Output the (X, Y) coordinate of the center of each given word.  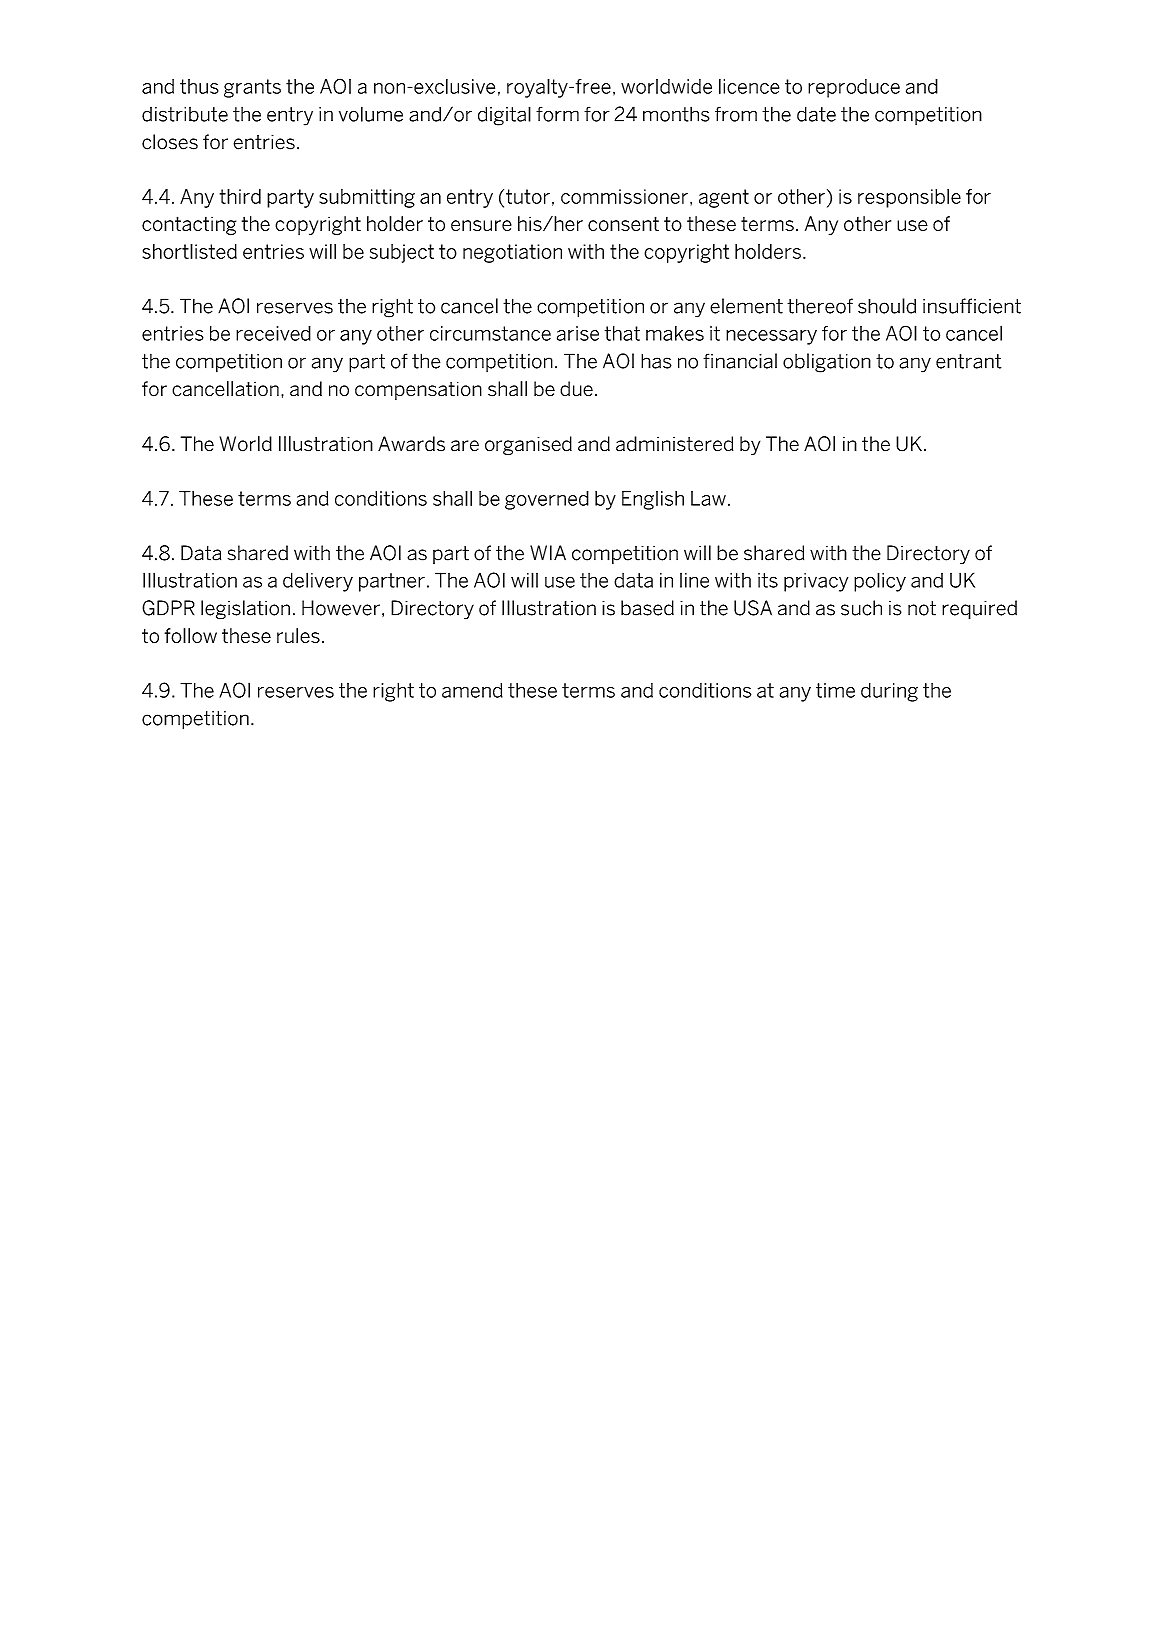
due (576, 389)
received (273, 333)
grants (252, 88)
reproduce (854, 88)
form (557, 114)
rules (298, 635)
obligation (827, 363)
